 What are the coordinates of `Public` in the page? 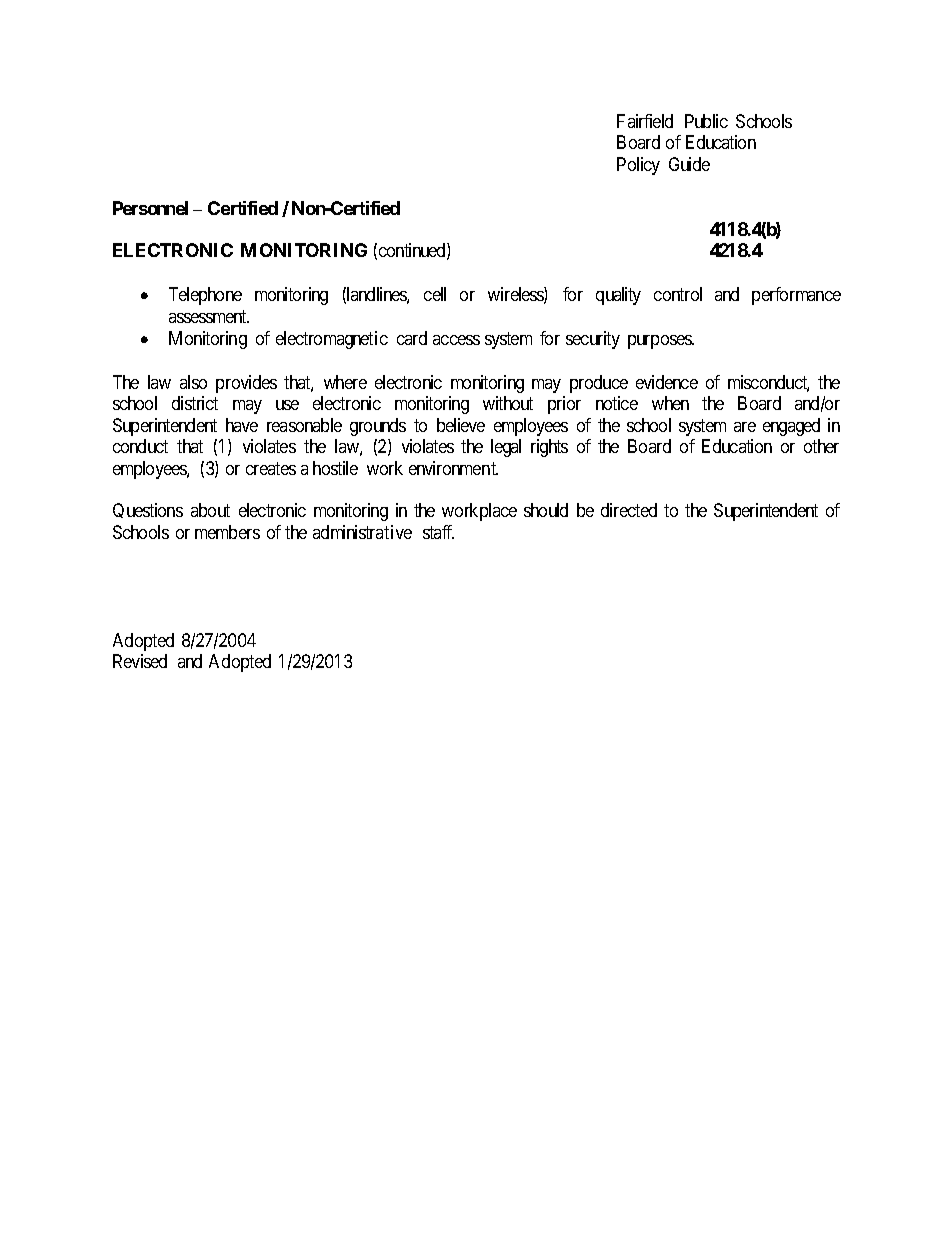 It's located at (706, 121).
